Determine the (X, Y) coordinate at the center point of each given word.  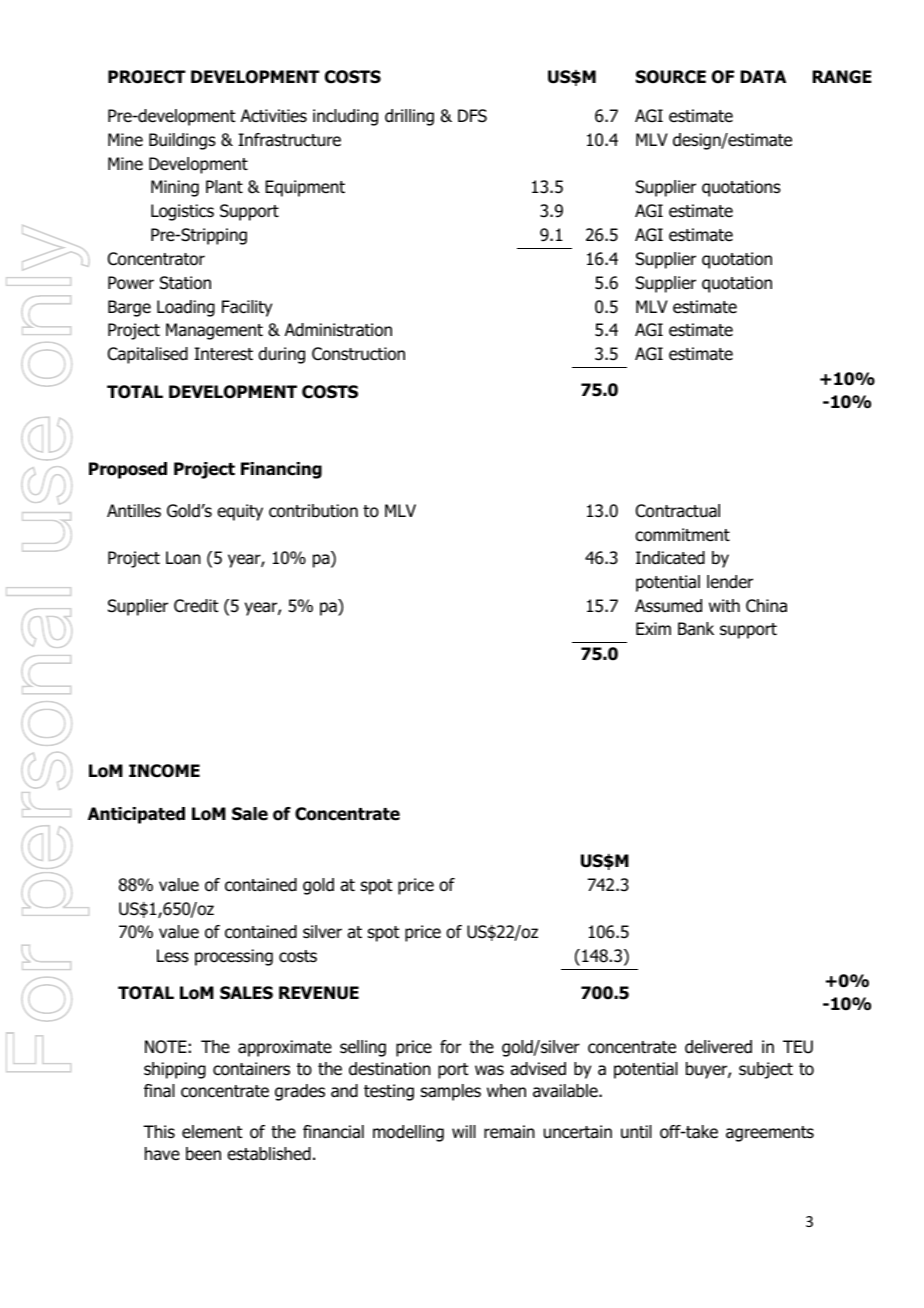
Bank (696, 629)
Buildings (182, 141)
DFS (472, 116)
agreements (770, 1134)
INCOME (164, 771)
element (212, 1132)
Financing (281, 470)
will (464, 1131)
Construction (358, 354)
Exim (653, 628)
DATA (763, 76)
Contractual (678, 511)
